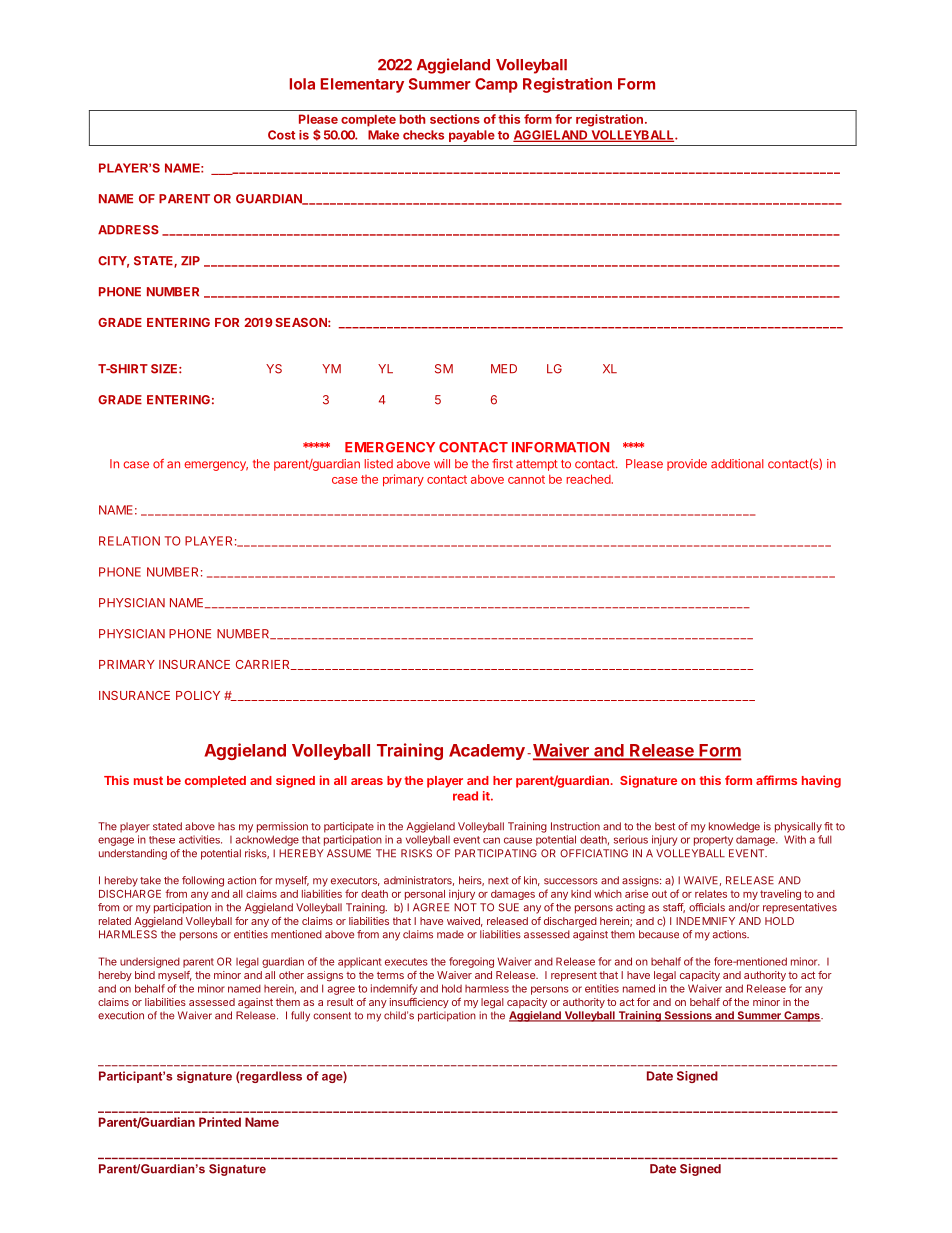 The height and width of the document is (1233, 952). Describe the element at coordinates (442, 463) in the document. I see `will` at that location.
